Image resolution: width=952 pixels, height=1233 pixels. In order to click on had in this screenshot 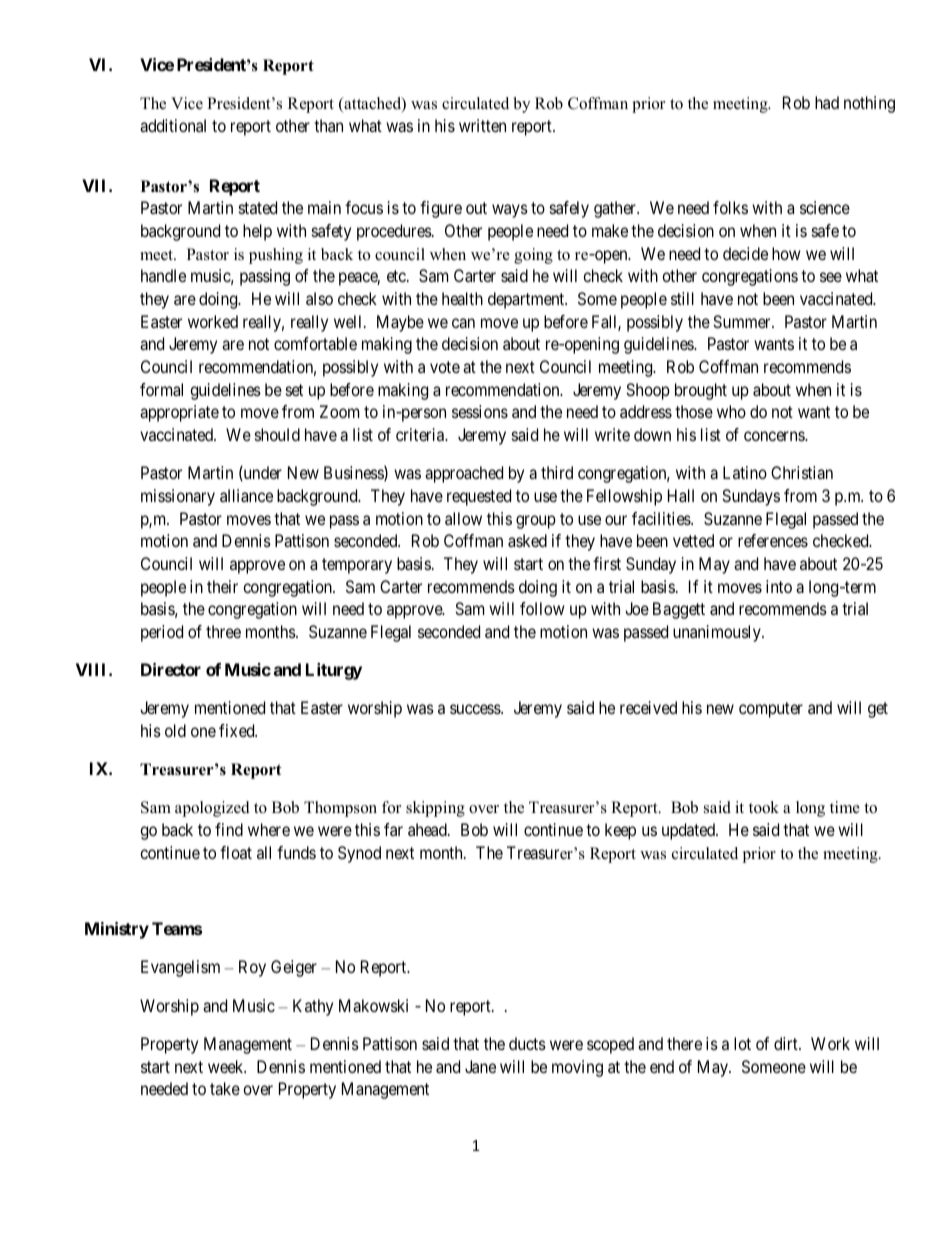, I will do `click(827, 102)`.
